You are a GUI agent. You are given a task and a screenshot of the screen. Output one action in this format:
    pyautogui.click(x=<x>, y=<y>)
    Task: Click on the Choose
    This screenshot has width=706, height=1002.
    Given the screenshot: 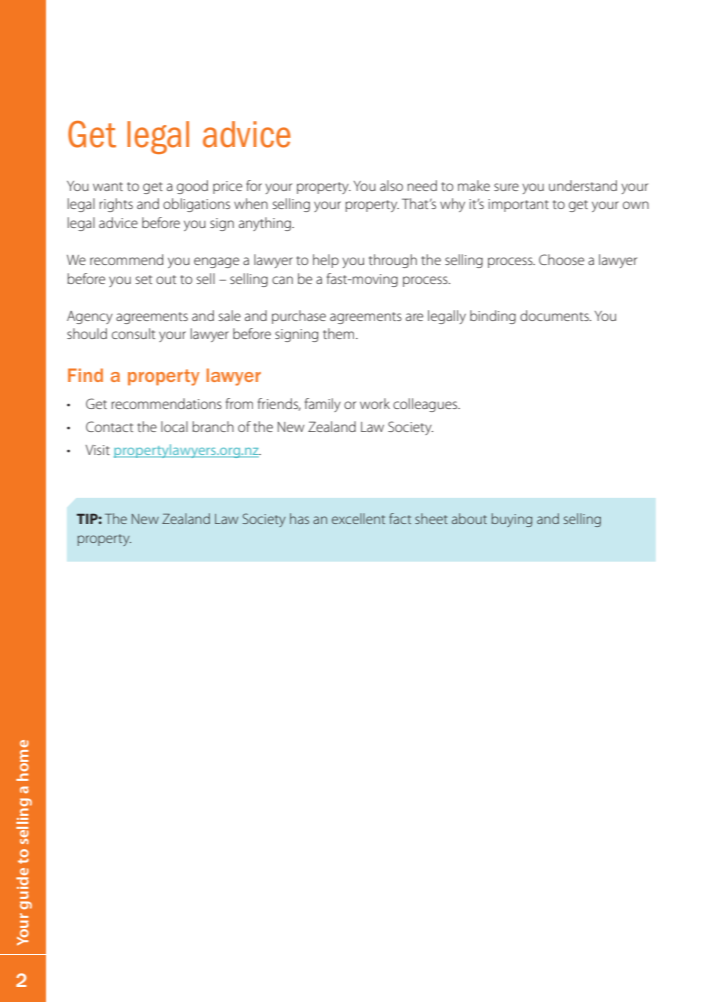 What is the action you would take?
    pyautogui.click(x=561, y=259)
